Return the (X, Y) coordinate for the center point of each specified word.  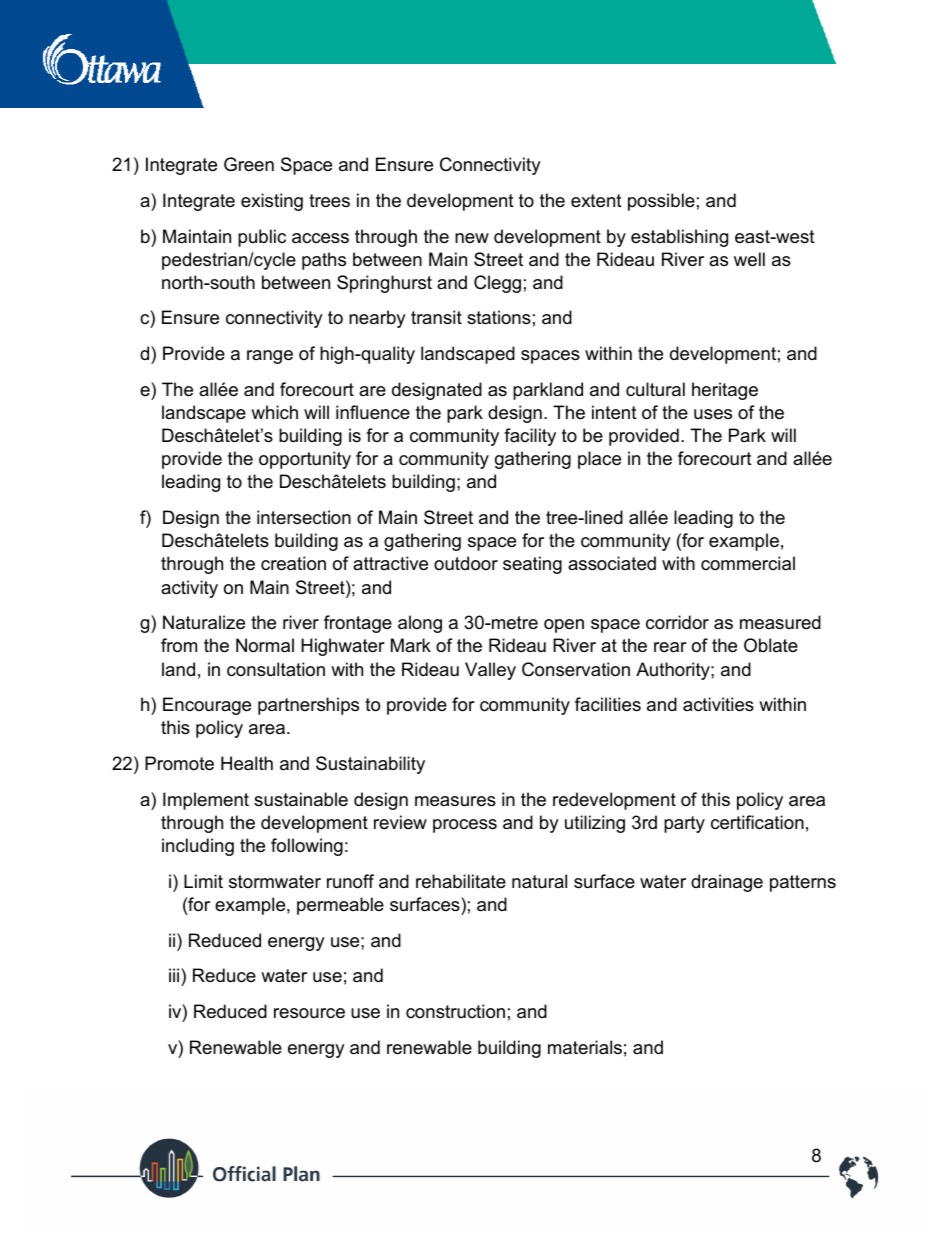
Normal (265, 645)
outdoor (466, 563)
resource (309, 1013)
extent (596, 201)
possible (661, 202)
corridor (677, 622)
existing (272, 202)
